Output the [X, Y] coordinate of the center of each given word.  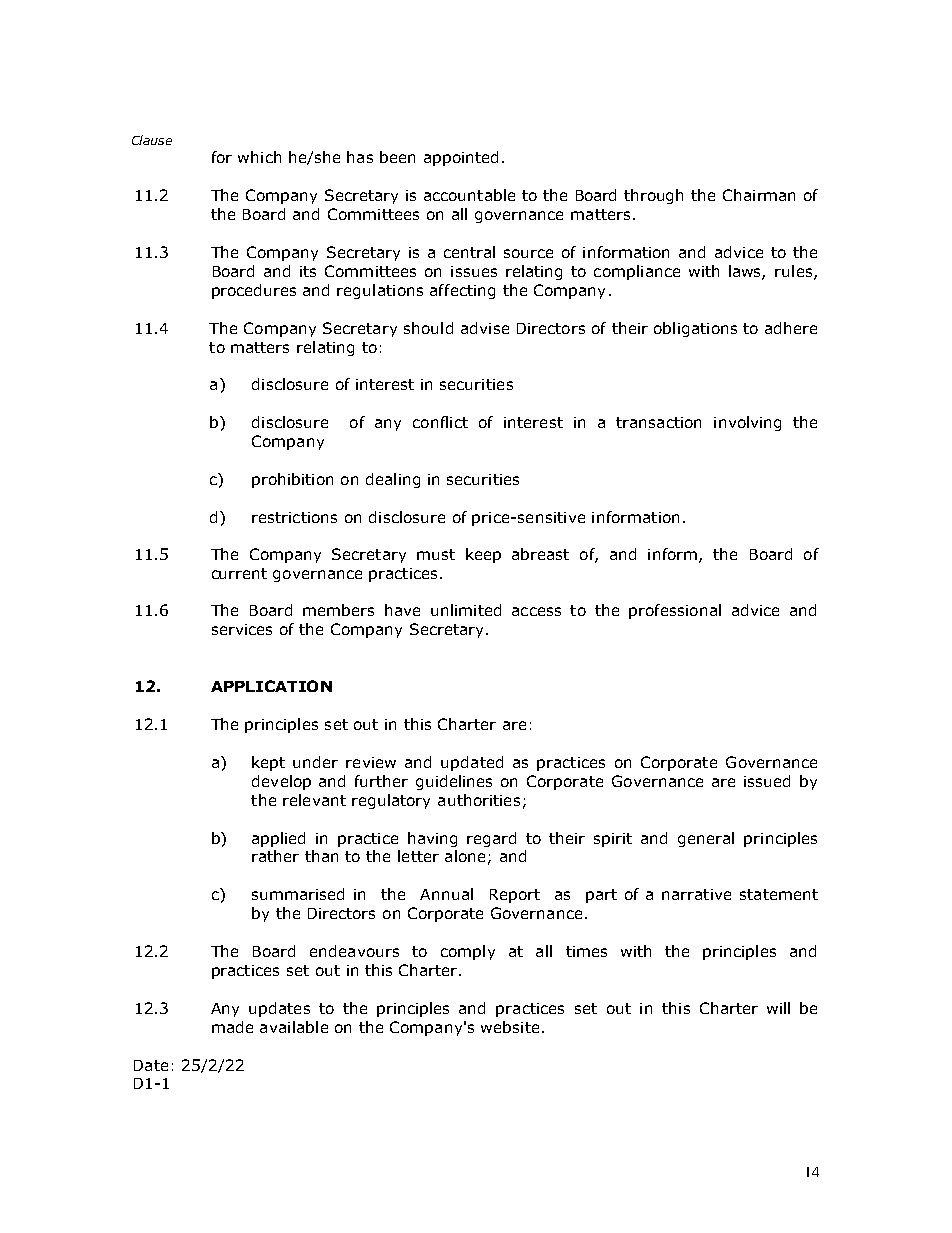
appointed [461, 158]
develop [281, 782]
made [232, 1027]
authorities [479, 800]
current [239, 573]
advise [485, 328]
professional [675, 611]
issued [767, 781]
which [259, 157]
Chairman [759, 195]
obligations [695, 329]
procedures [254, 291]
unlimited [466, 610]
